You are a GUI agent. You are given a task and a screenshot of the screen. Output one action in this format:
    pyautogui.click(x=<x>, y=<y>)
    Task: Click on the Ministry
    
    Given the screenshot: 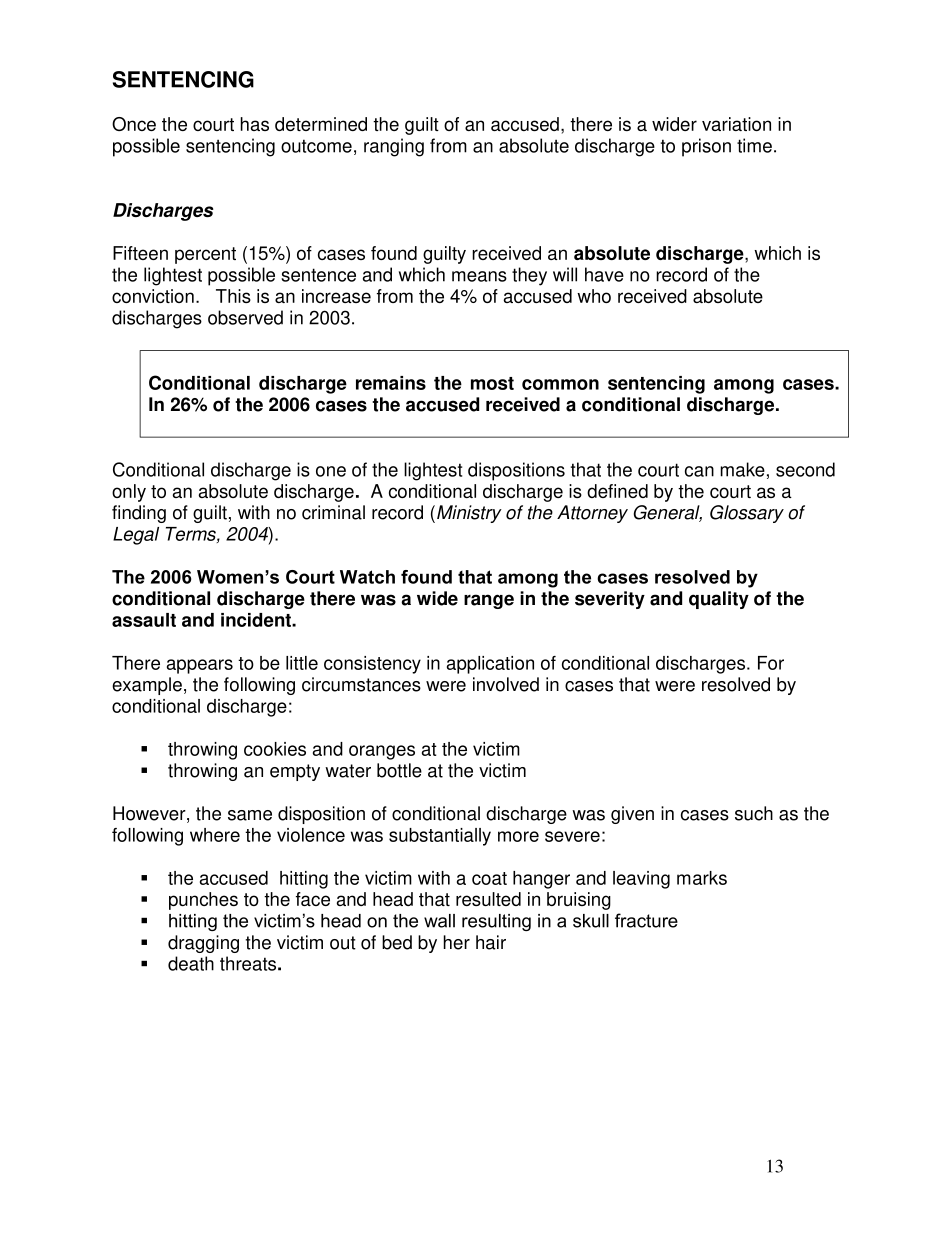 What is the action you would take?
    pyautogui.click(x=469, y=514)
